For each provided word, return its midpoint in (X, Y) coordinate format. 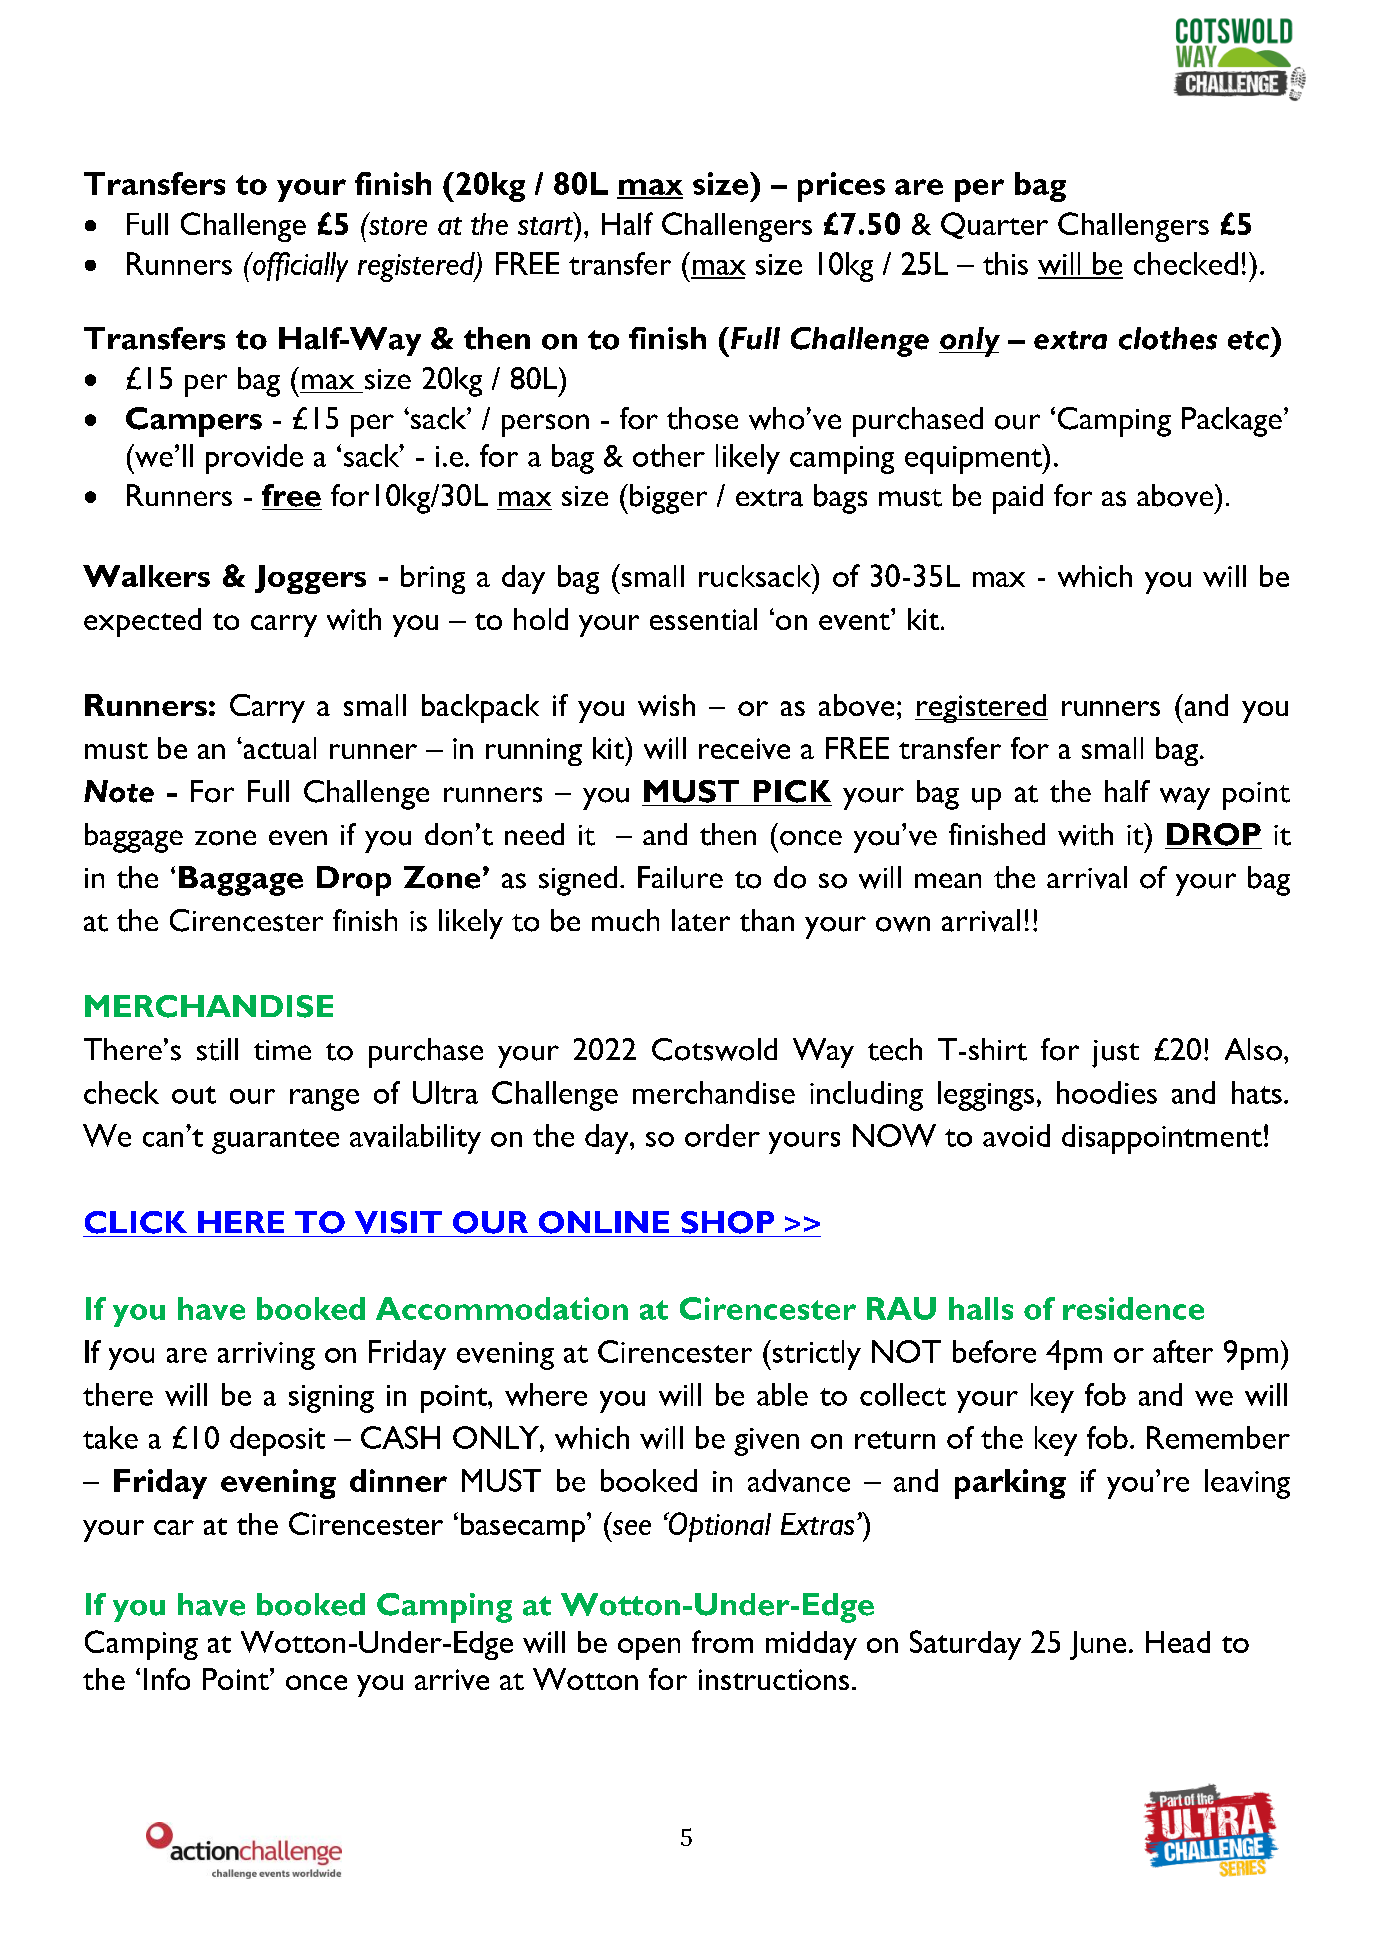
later (701, 920)
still (217, 1049)
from (722, 1641)
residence (1133, 1308)
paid (1018, 499)
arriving (266, 1356)
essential (703, 619)
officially (299, 267)
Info (167, 1679)
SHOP (727, 1222)
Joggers (310, 579)
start (545, 226)
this (1005, 263)
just (1115, 1054)
